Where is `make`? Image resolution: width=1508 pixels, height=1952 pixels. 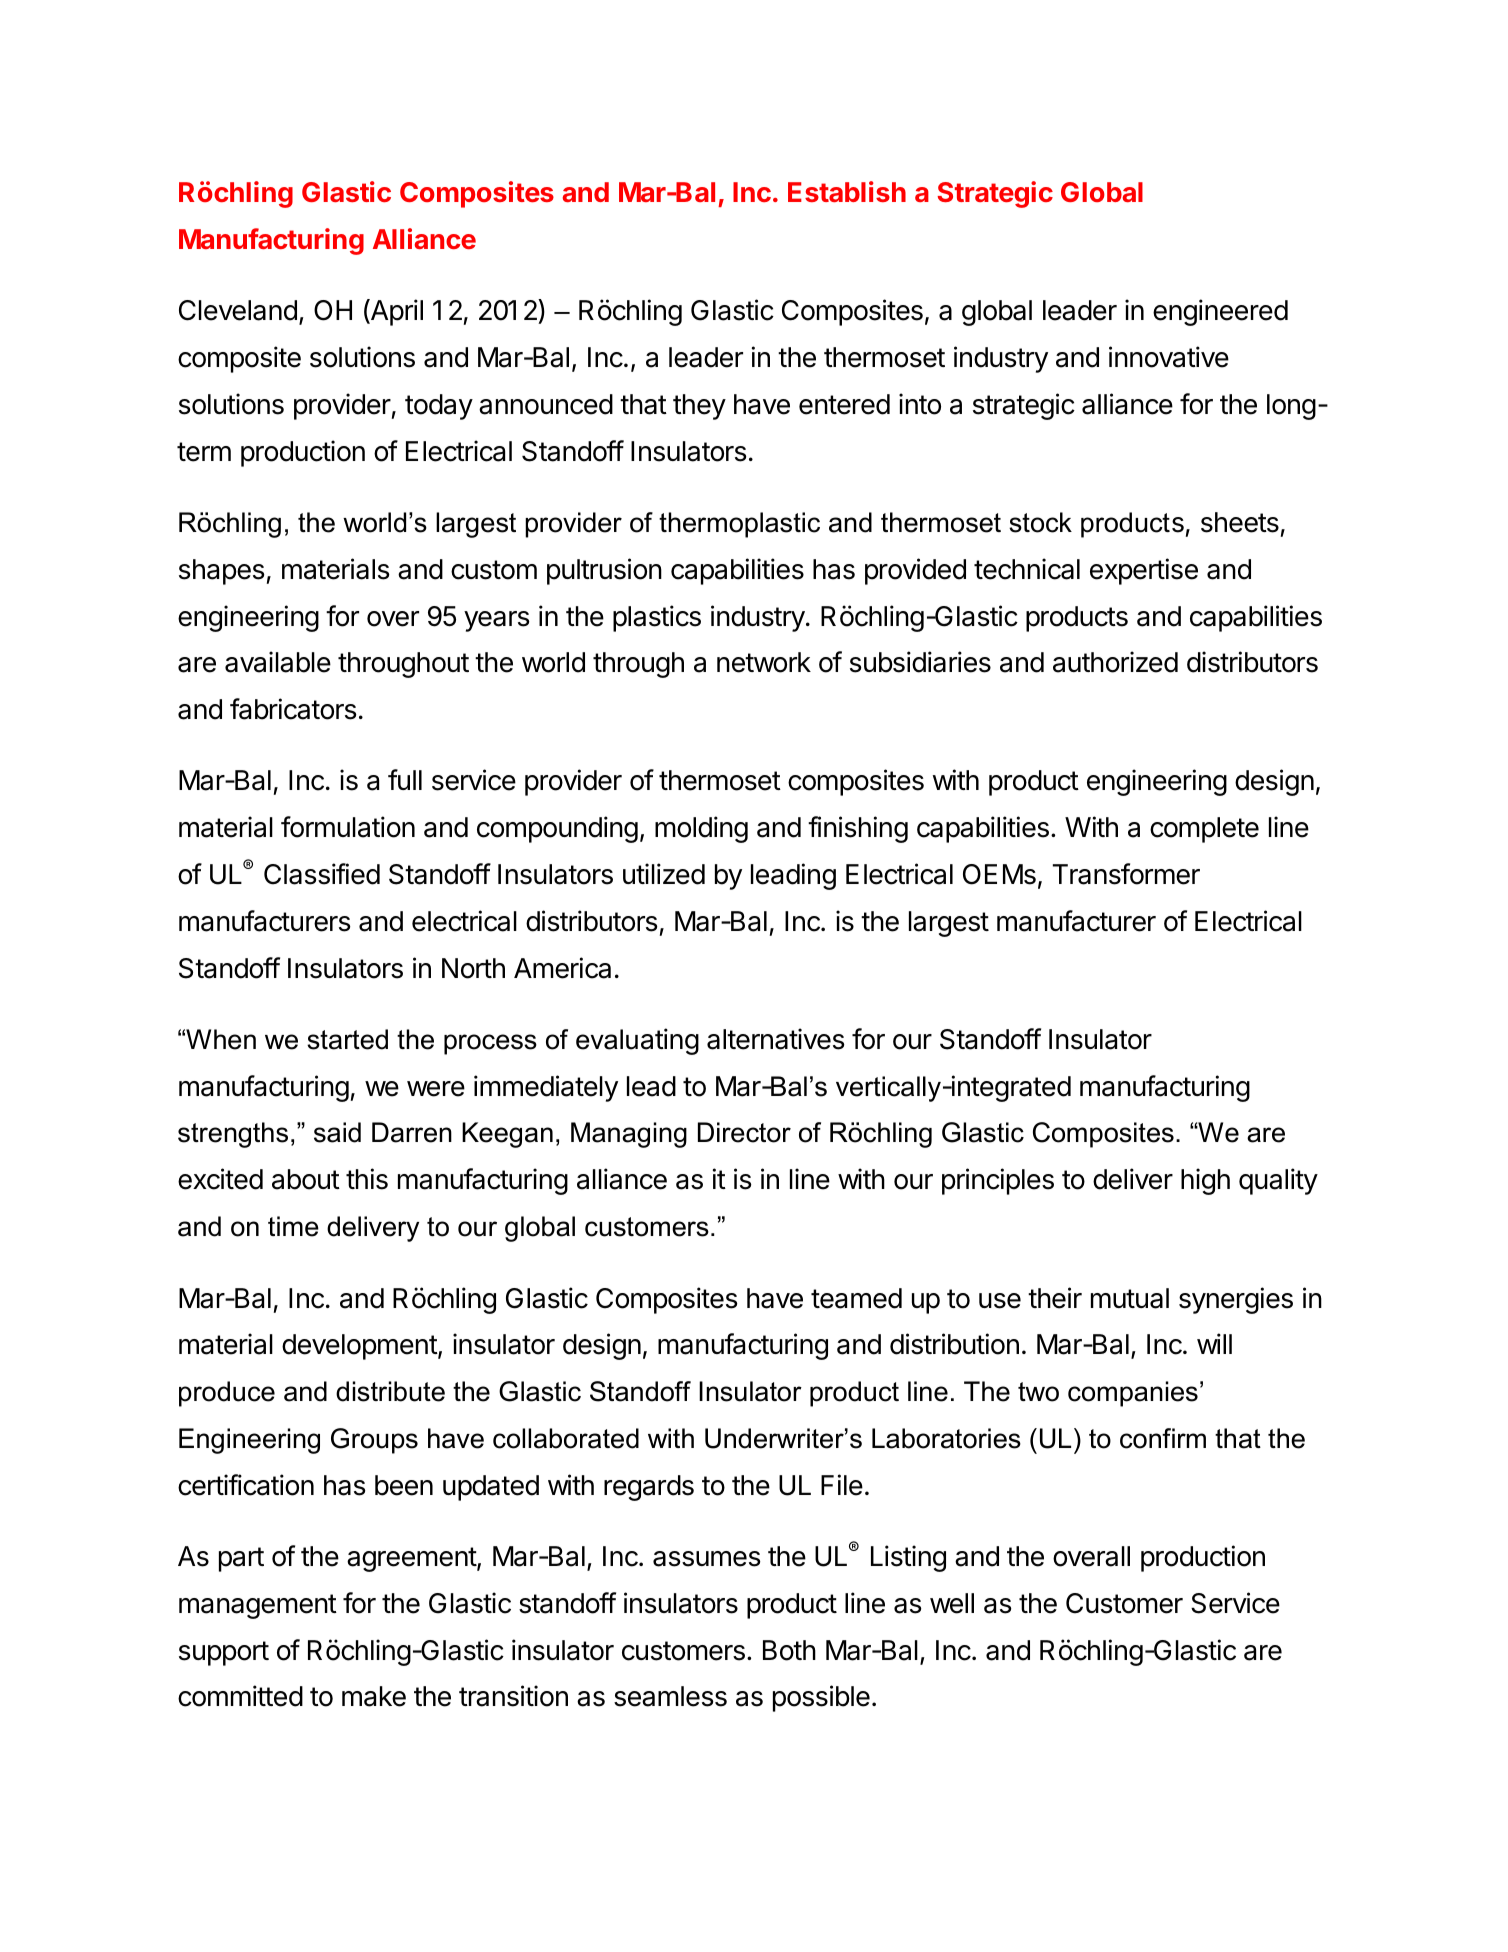
make is located at coordinates (374, 1696).
